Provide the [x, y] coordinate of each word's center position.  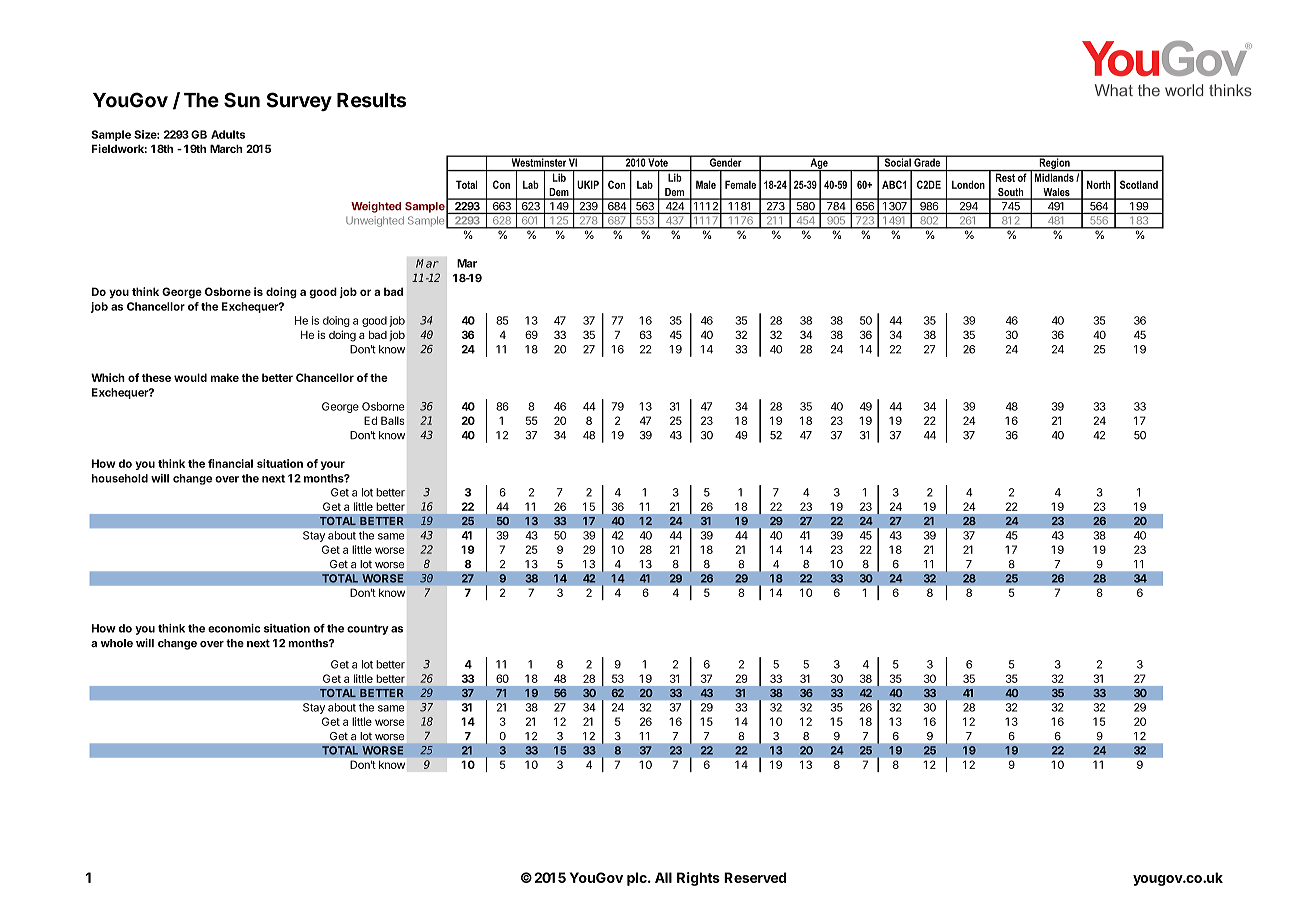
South [1011, 193]
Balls [393, 420]
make [225, 377]
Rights [698, 879]
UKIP [588, 184]
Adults [228, 134]
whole [117, 643]
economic [234, 628]
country [368, 630]
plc [638, 879]
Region [1054, 163]
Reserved [755, 877]
